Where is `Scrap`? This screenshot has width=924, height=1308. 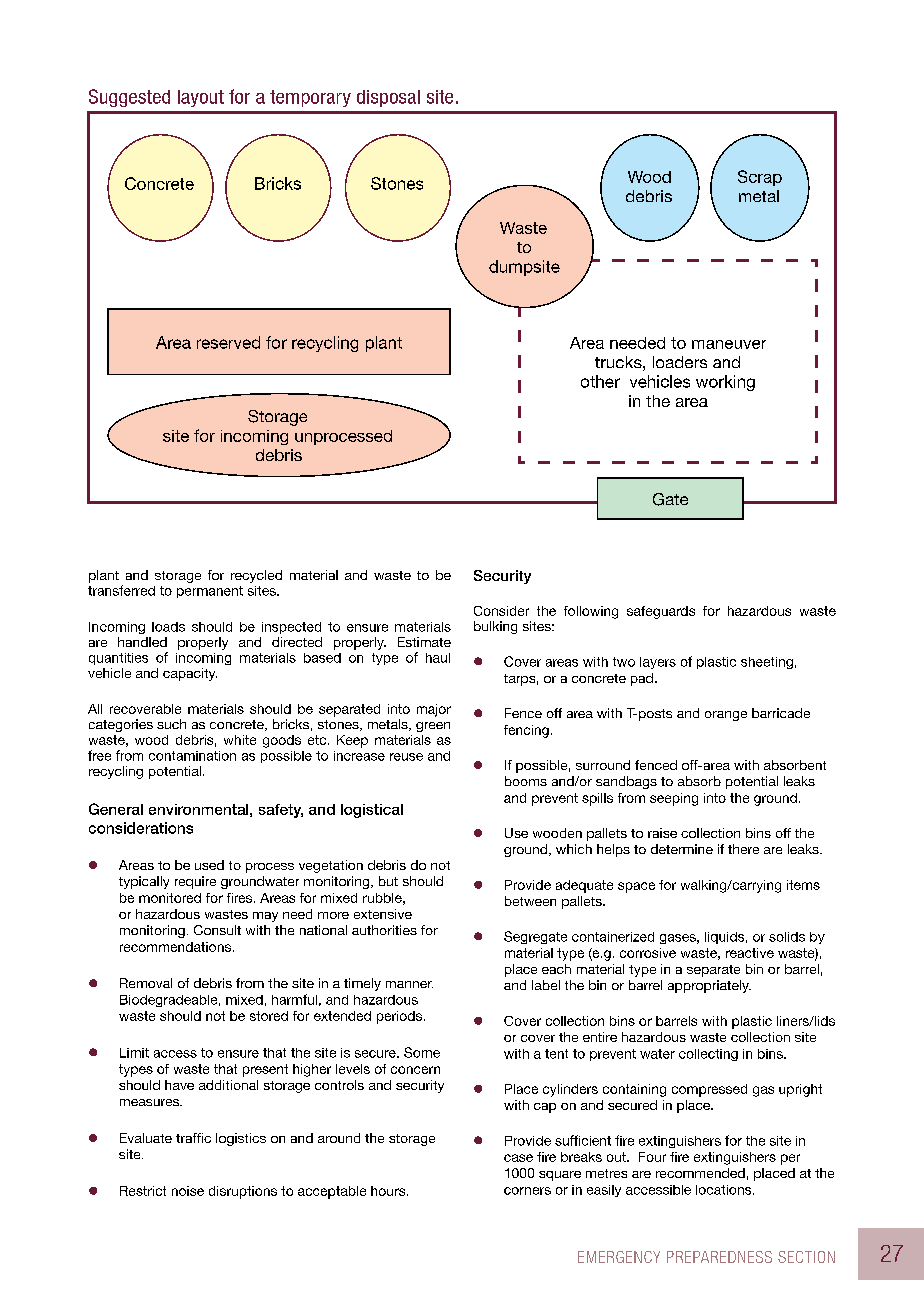
Scrap is located at coordinates (760, 178).
